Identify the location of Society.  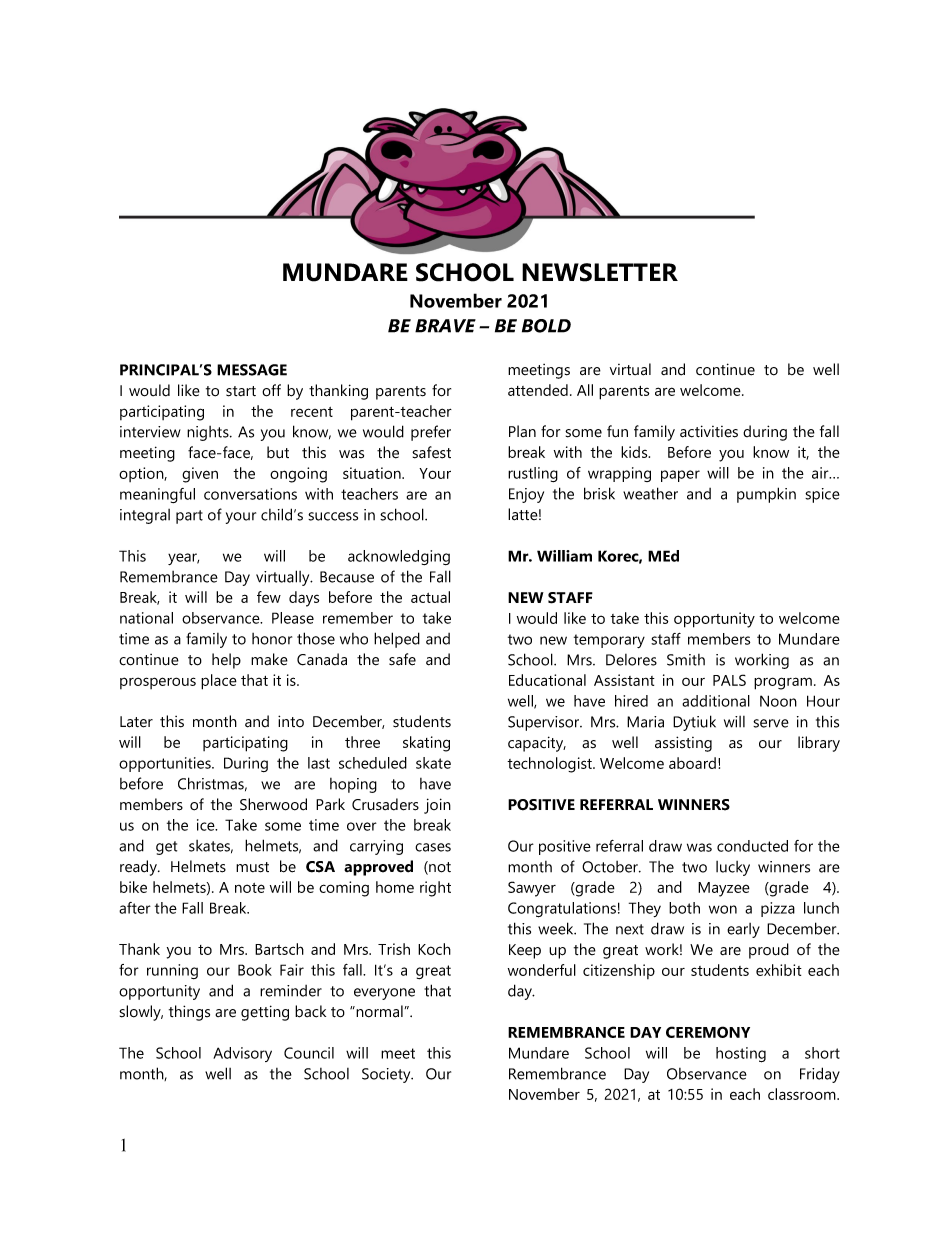
(387, 1075).
